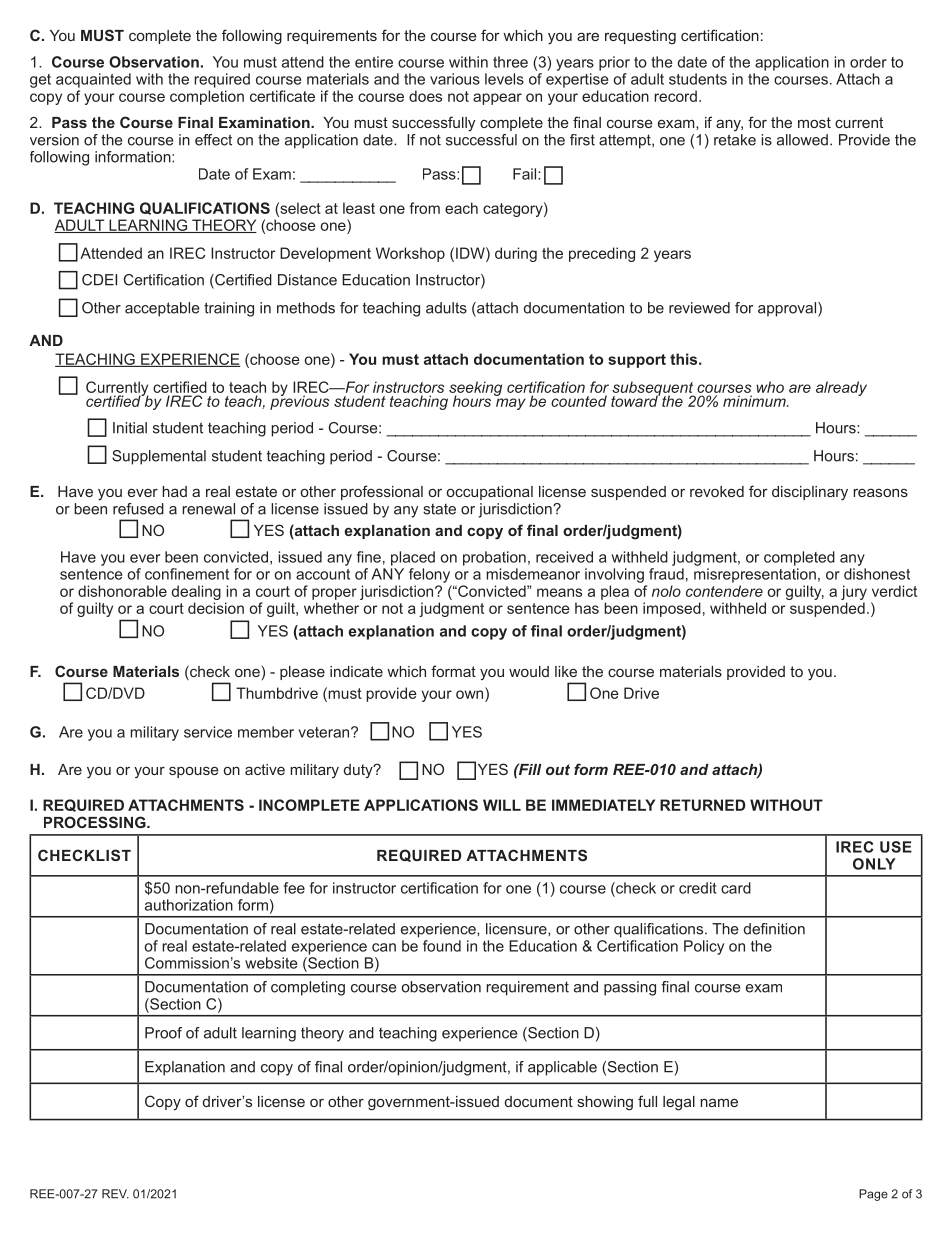  What do you see at coordinates (455, 79) in the document?
I see `various` at bounding box center [455, 79].
